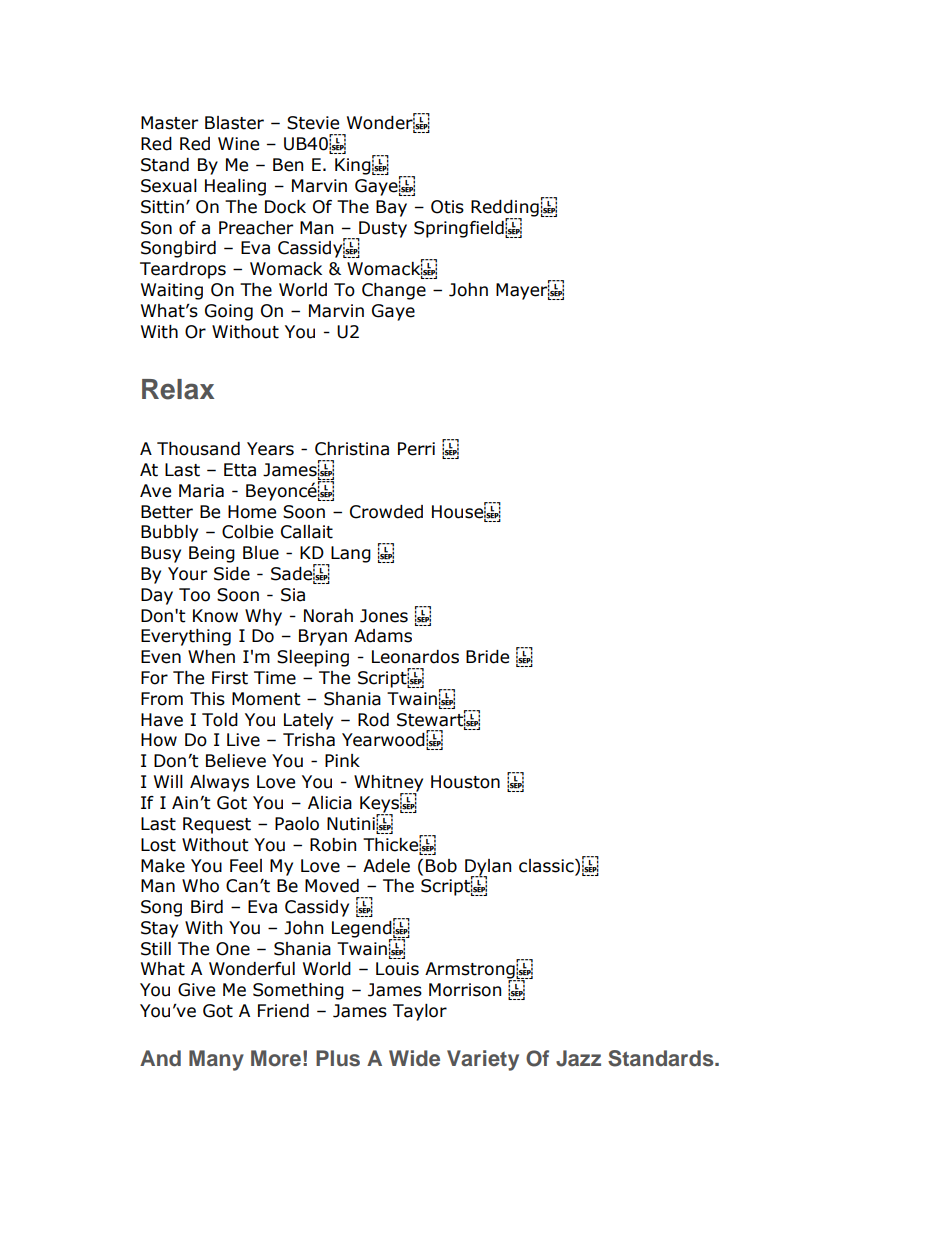 The height and width of the image is (1233, 952). I want to click on Relax, so click(178, 389).
